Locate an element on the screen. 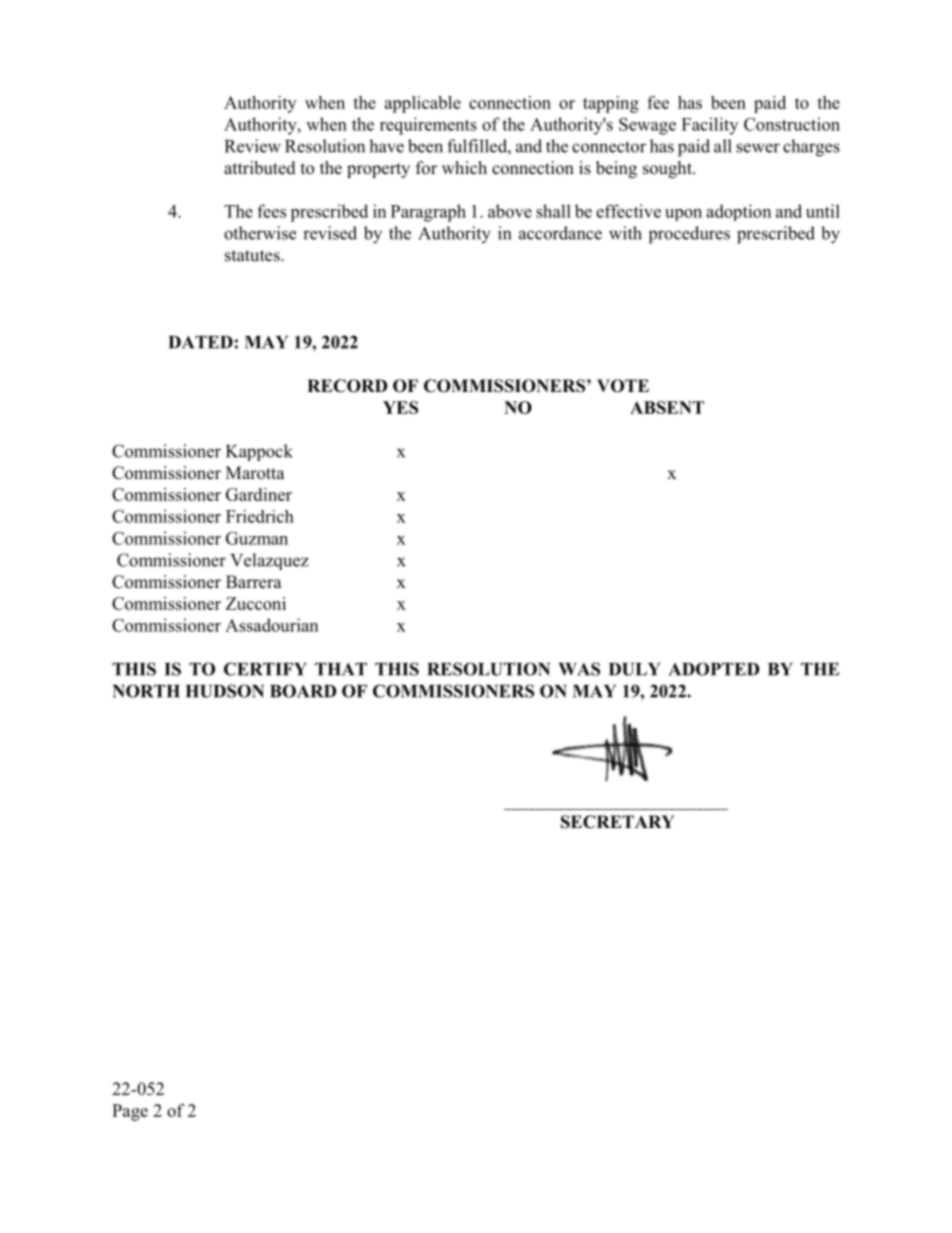 Image resolution: width=952 pixels, height=1233 pixels. Review is located at coordinates (253, 146).
